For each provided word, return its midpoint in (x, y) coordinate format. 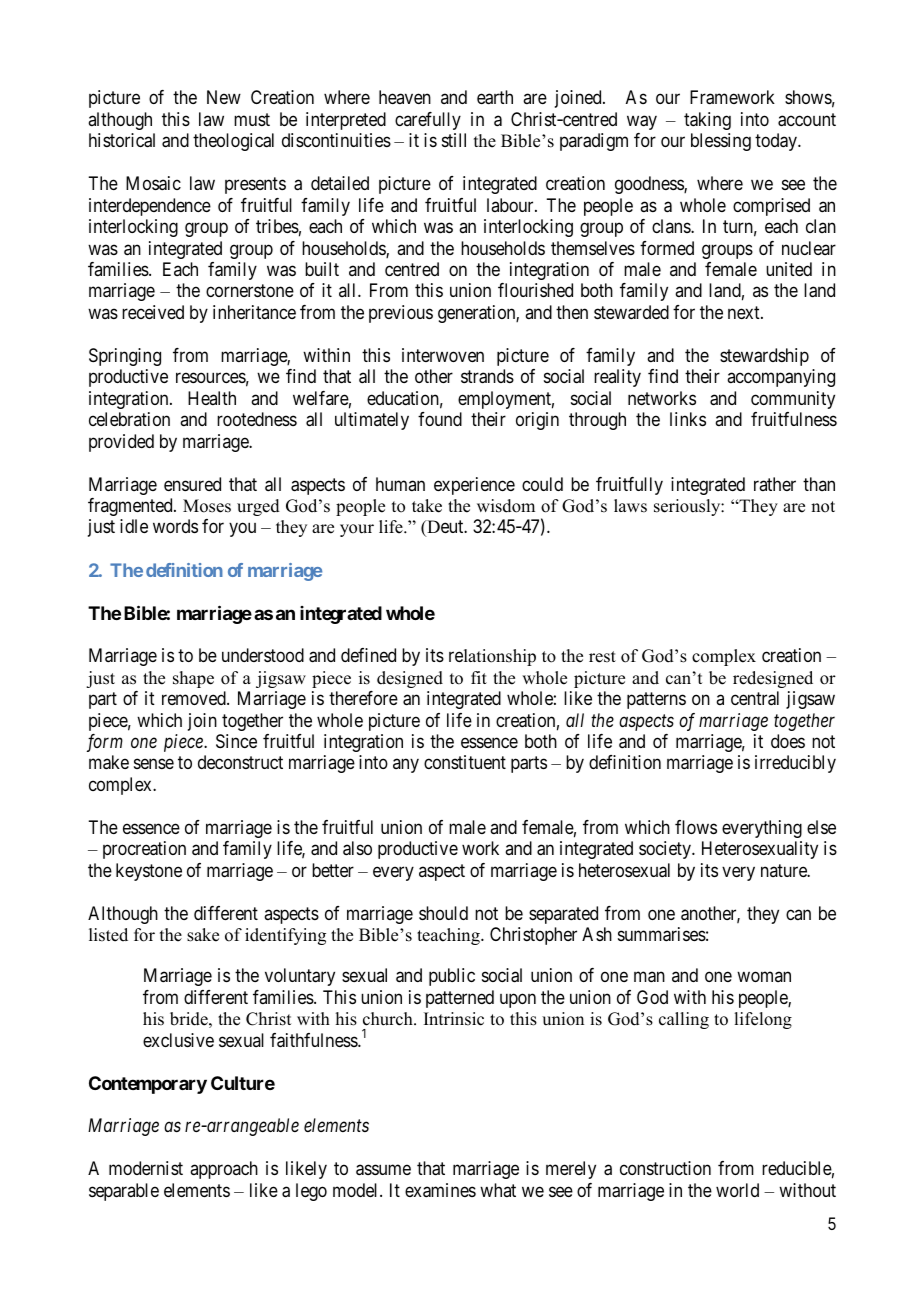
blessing (721, 142)
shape (193, 679)
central (755, 698)
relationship (492, 657)
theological (233, 142)
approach (224, 1170)
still (454, 140)
